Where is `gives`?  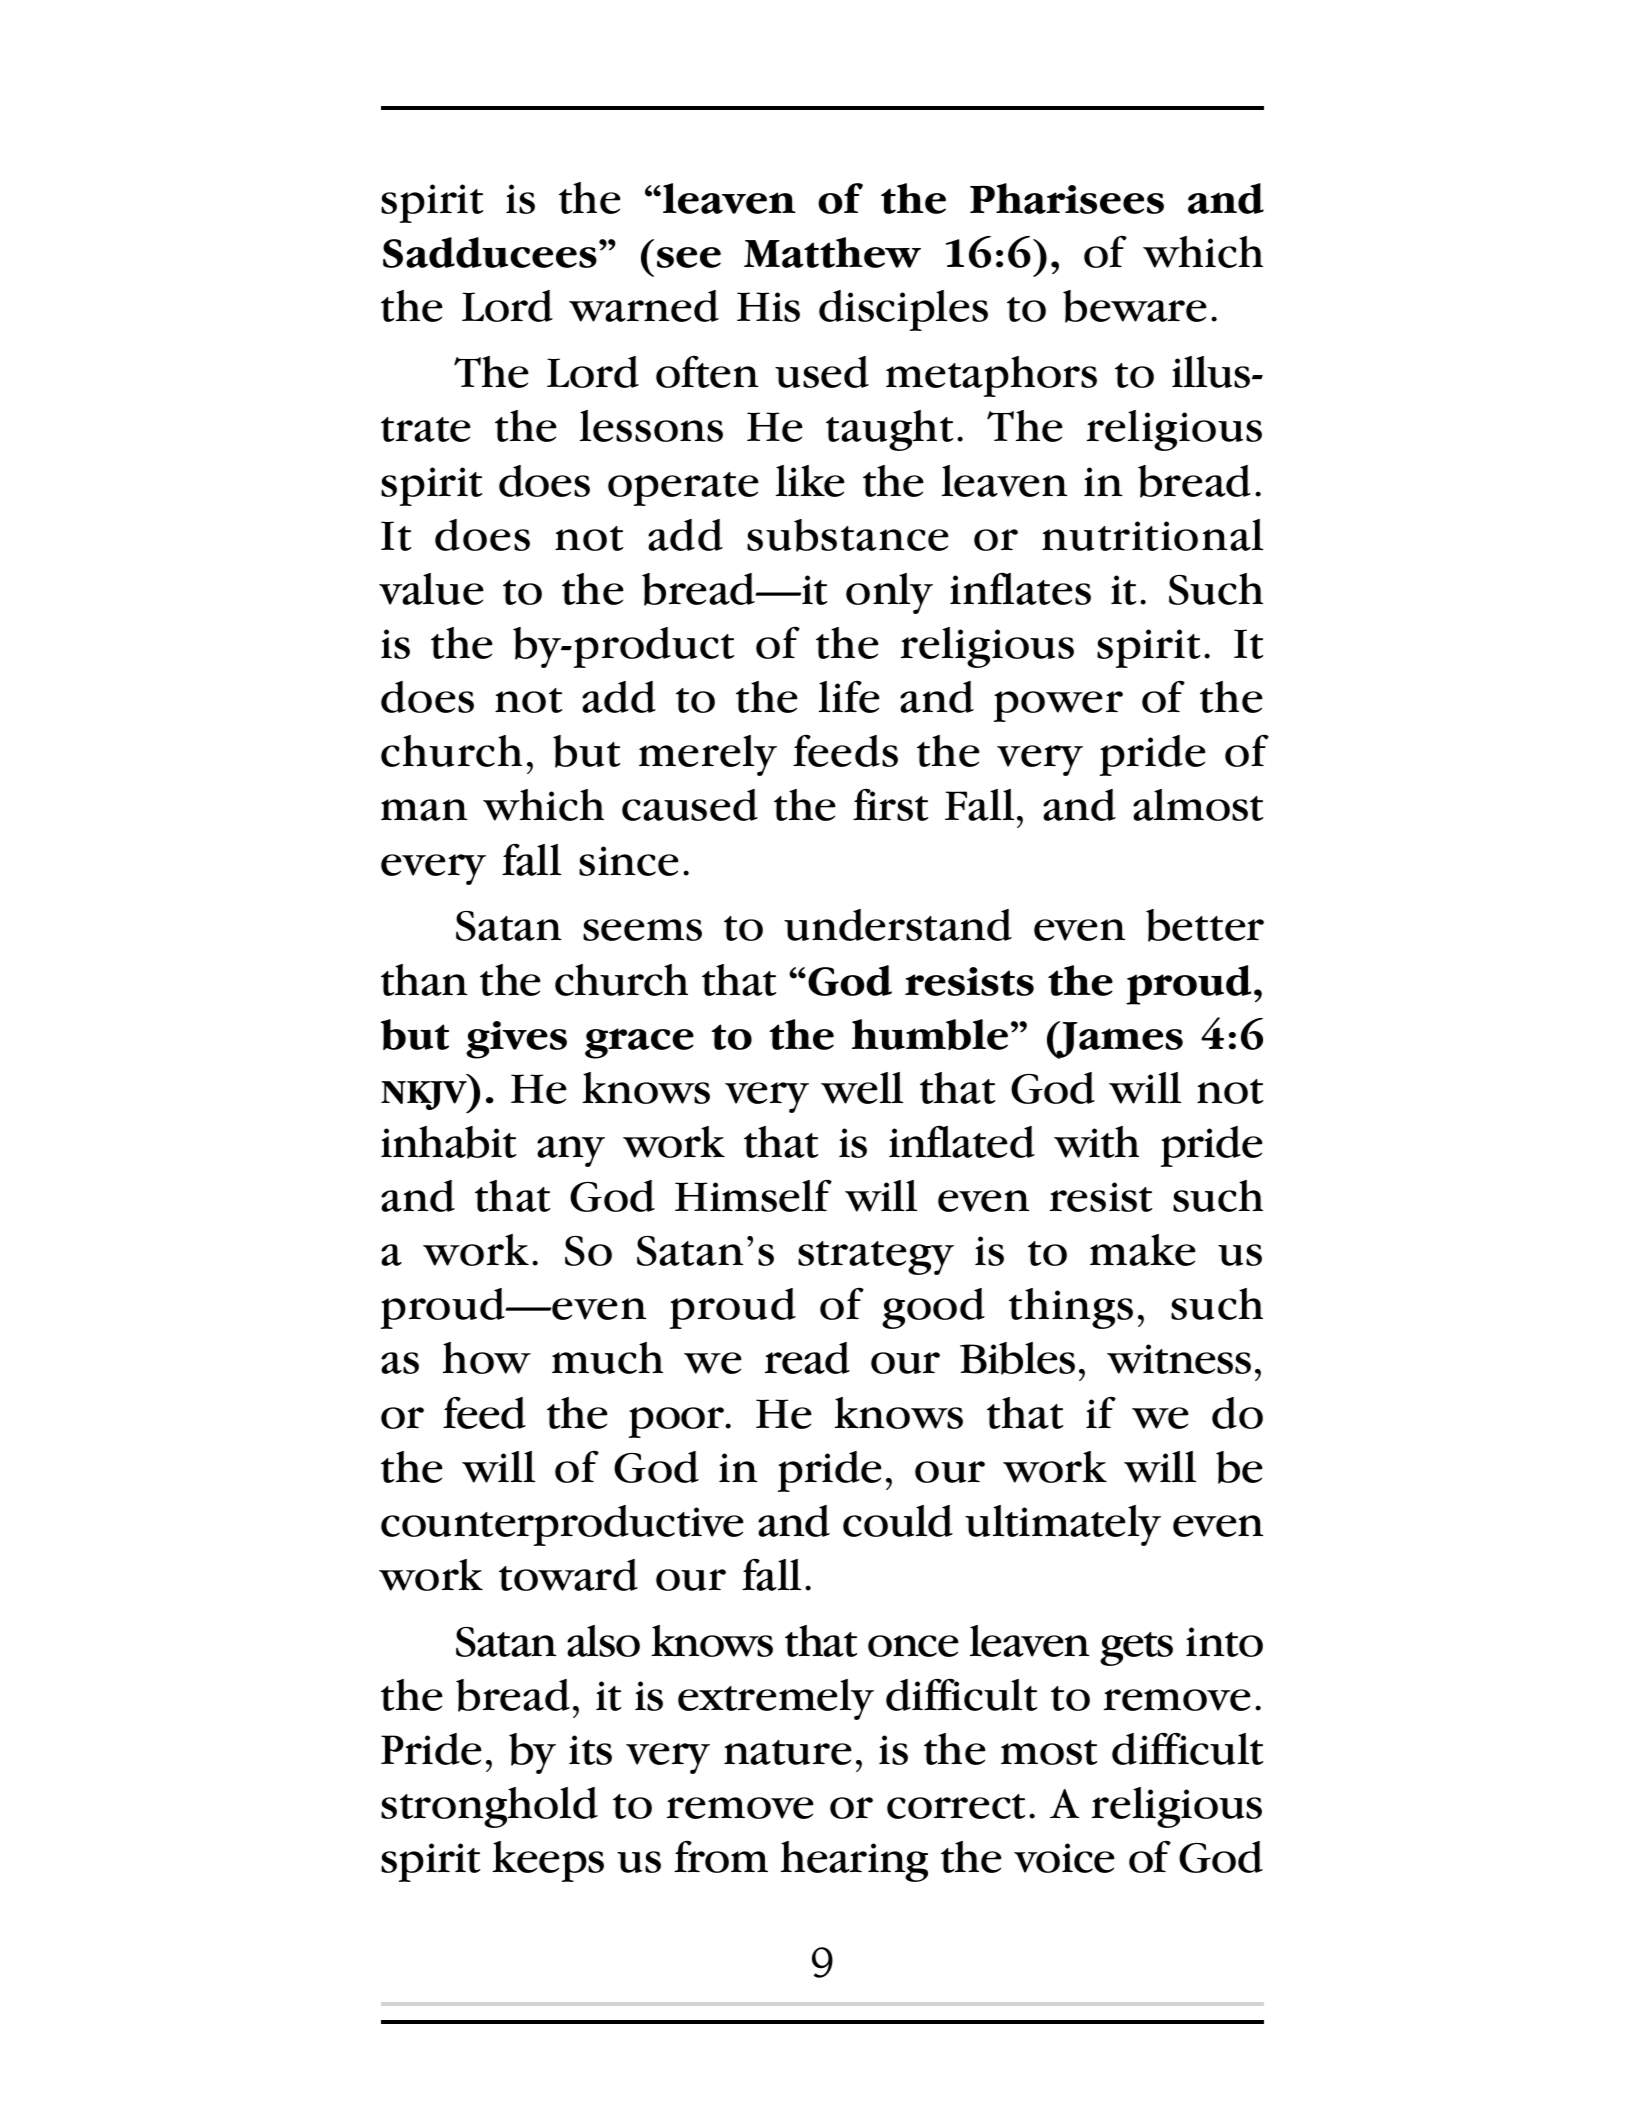 gives is located at coordinates (516, 1040).
